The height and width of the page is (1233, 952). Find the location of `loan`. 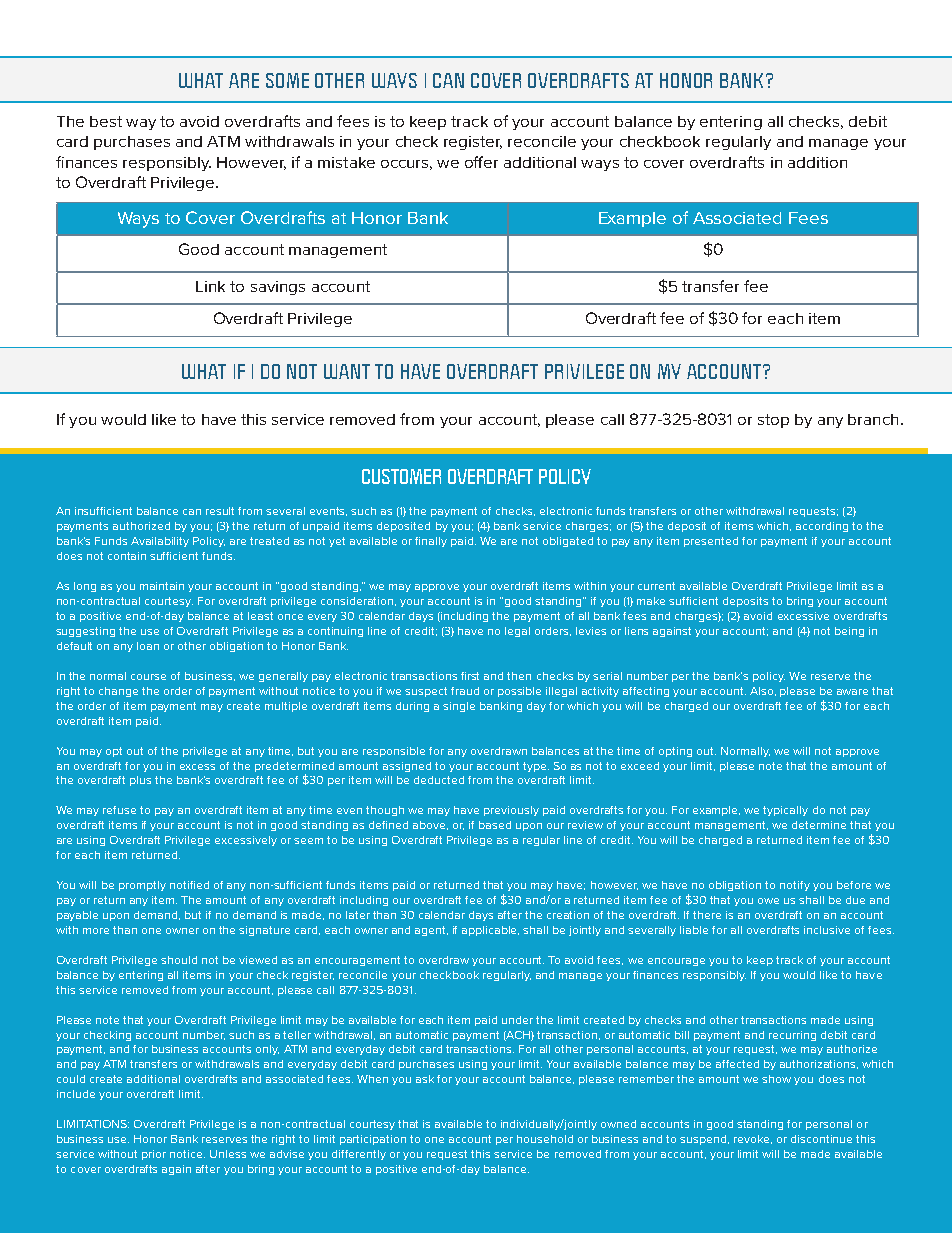

loan is located at coordinates (148, 646).
